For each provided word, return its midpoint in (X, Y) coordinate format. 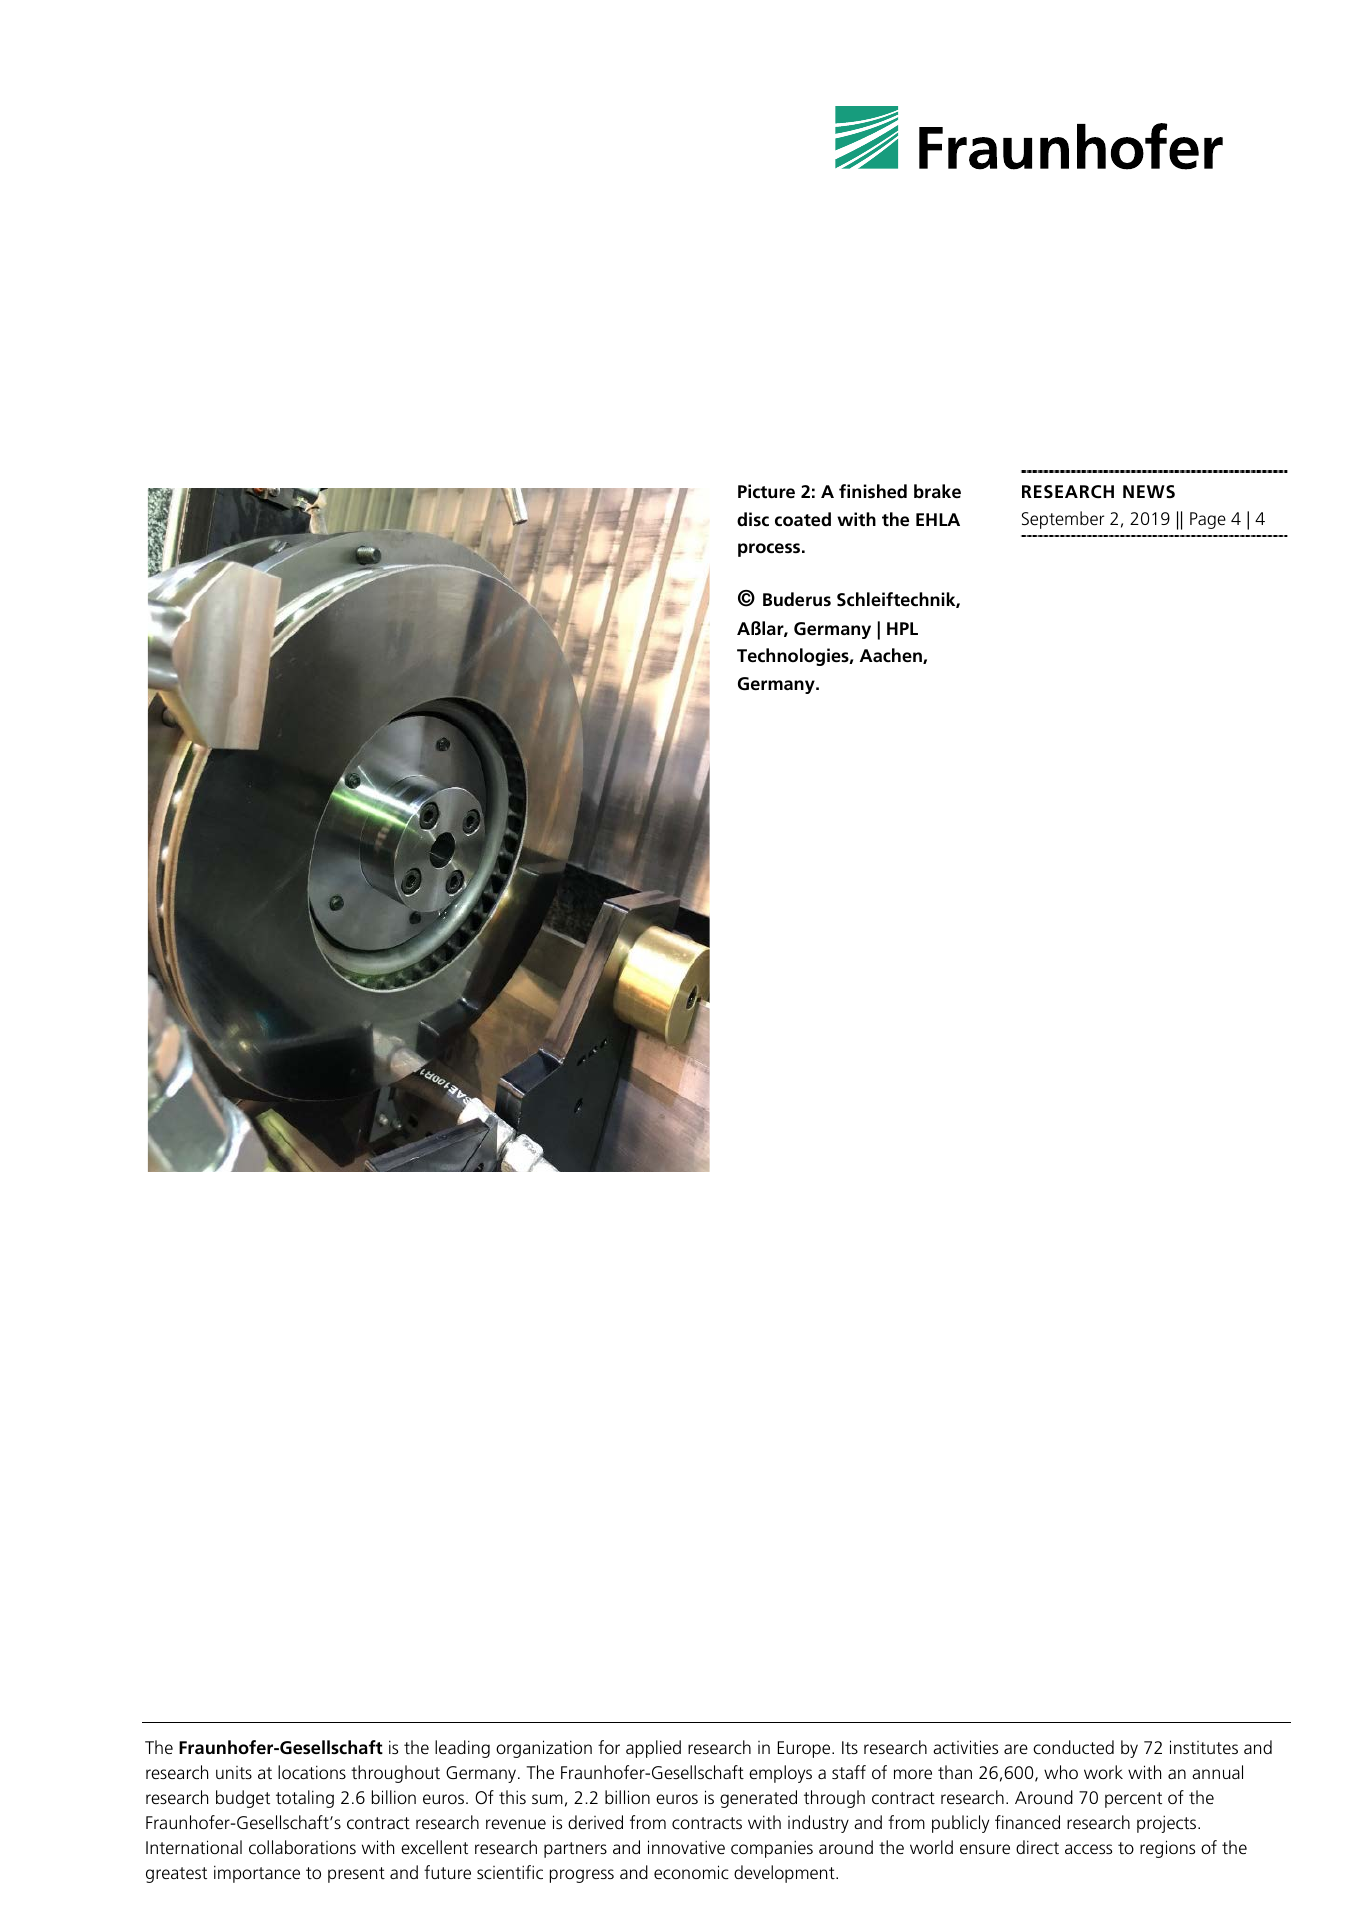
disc (753, 519)
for (609, 1747)
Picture (766, 491)
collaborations (302, 1847)
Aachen (892, 656)
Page (1208, 520)
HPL (902, 628)
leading (462, 1749)
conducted (1073, 1747)
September (1063, 520)
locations (312, 1772)
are (1016, 1749)
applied (653, 1749)
